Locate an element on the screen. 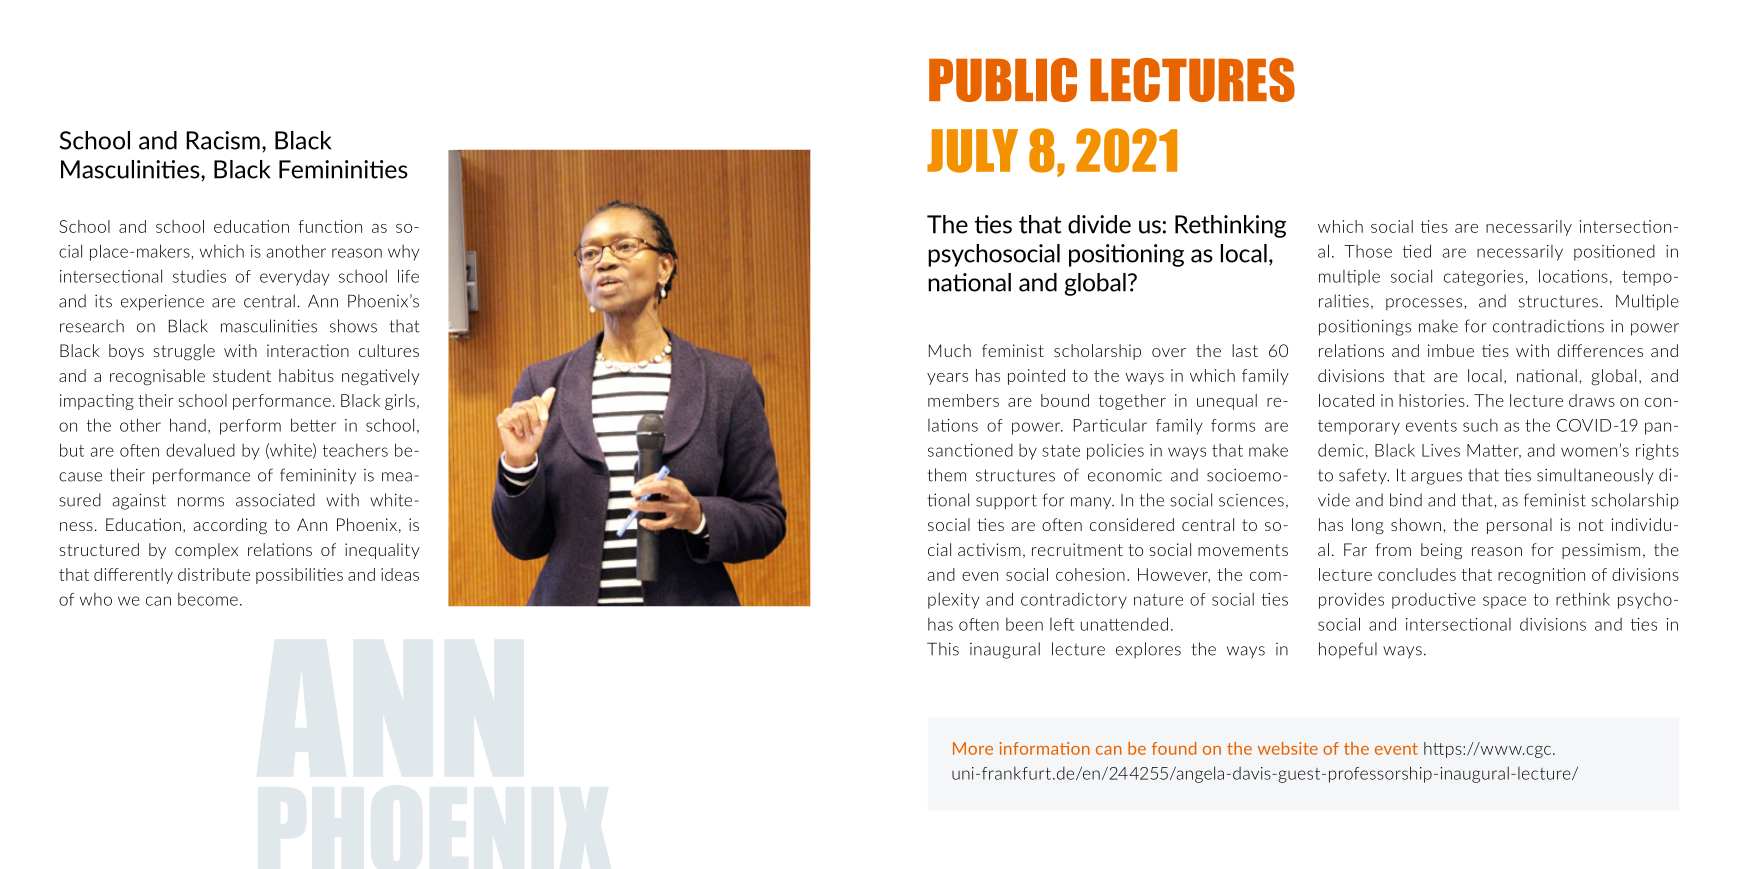 The height and width of the screenshot is (869, 1738). Racism is located at coordinates (223, 140).
